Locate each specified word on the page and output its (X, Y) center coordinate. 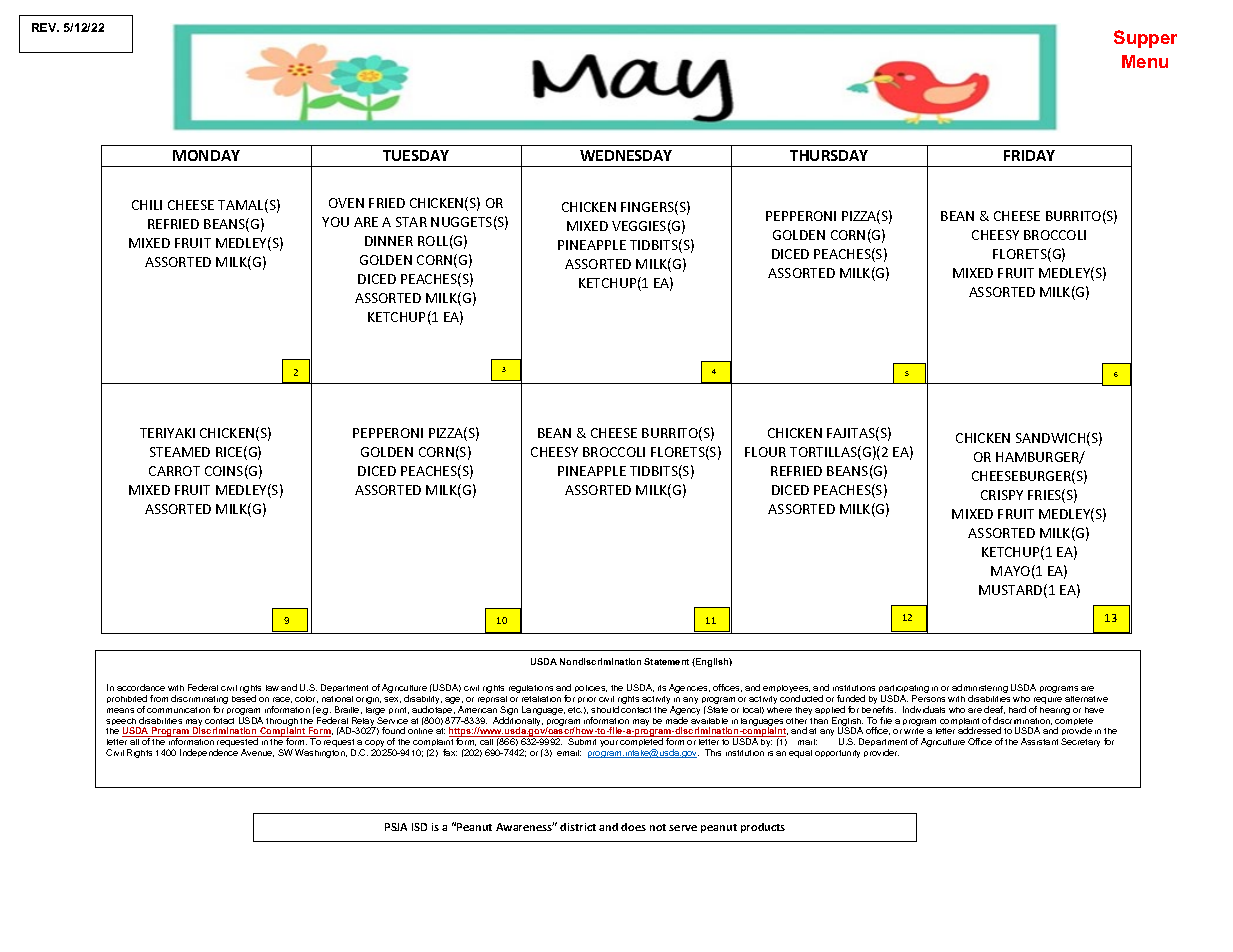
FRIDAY (1029, 155)
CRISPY (1002, 495)
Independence (209, 753)
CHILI (147, 205)
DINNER (389, 241)
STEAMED (180, 452)
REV (45, 27)
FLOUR (765, 452)
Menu (1145, 61)
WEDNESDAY (626, 155)
